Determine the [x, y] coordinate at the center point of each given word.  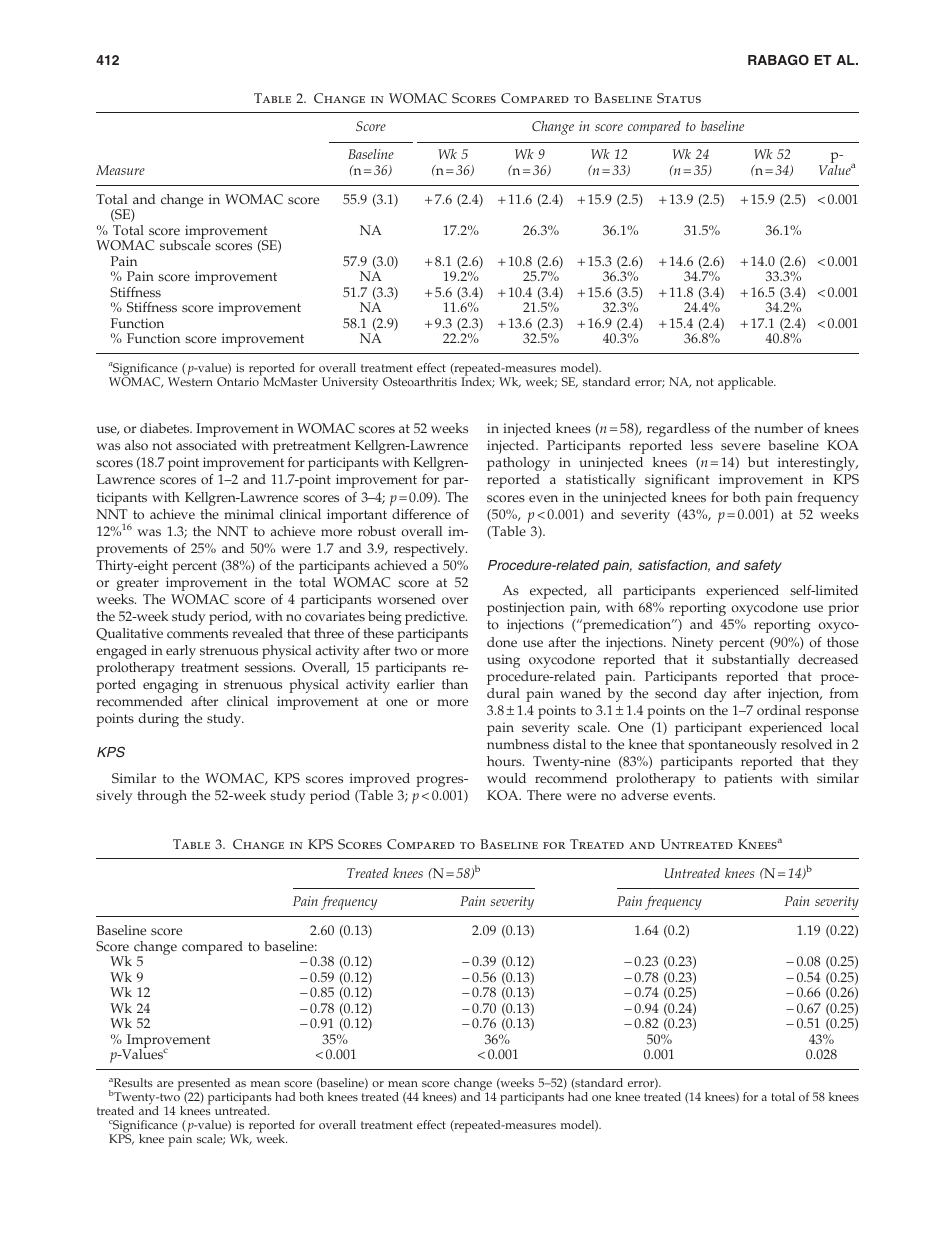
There [544, 795]
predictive [436, 618]
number [778, 428]
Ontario [239, 380]
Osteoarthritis [420, 381]
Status [679, 98]
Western [190, 381]
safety [763, 566]
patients [748, 780]
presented [205, 1086]
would [506, 778]
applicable [747, 383]
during [159, 720]
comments [197, 634]
